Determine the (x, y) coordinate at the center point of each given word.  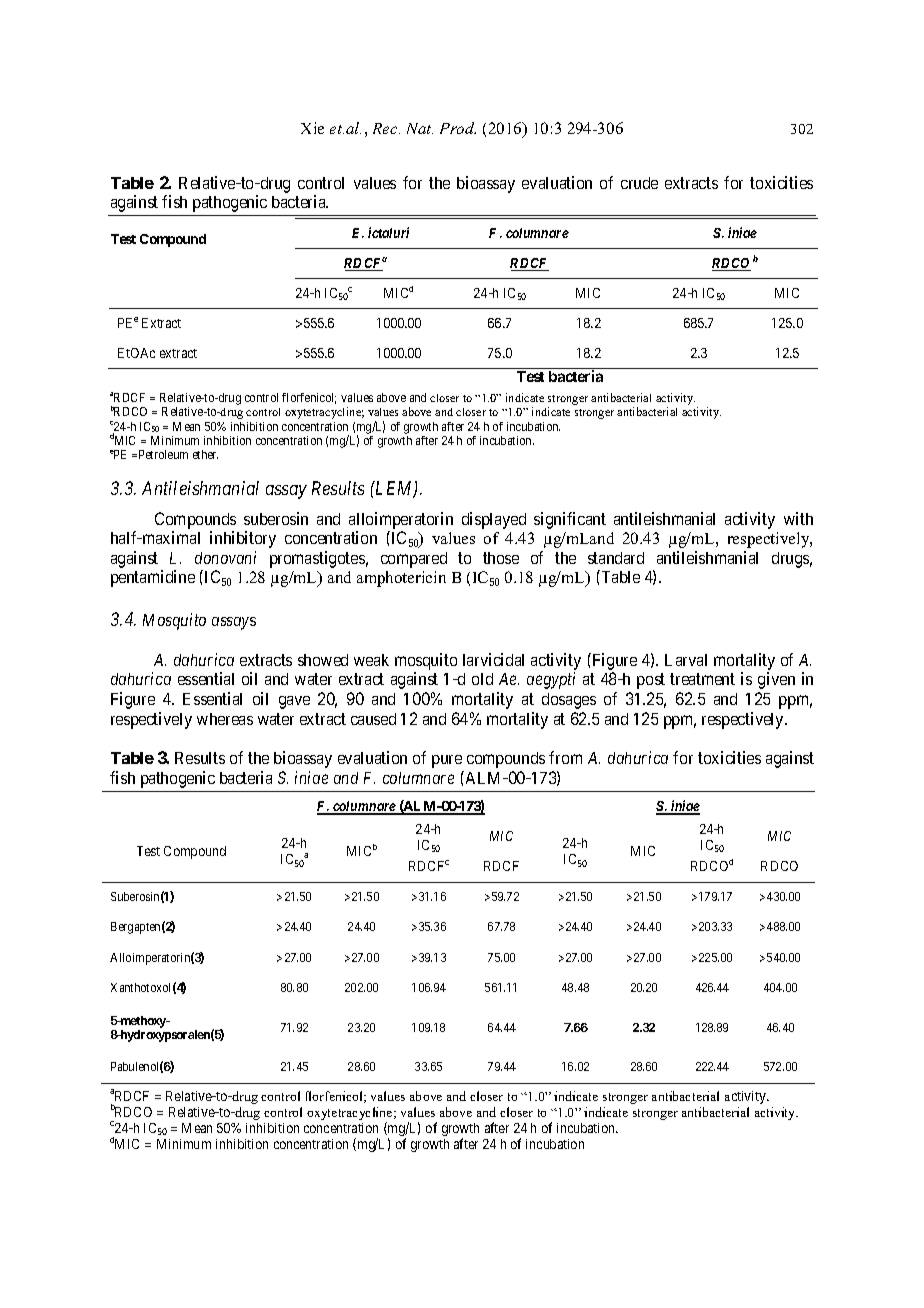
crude (639, 183)
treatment (702, 679)
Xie (312, 128)
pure (447, 761)
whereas (225, 719)
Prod (458, 128)
